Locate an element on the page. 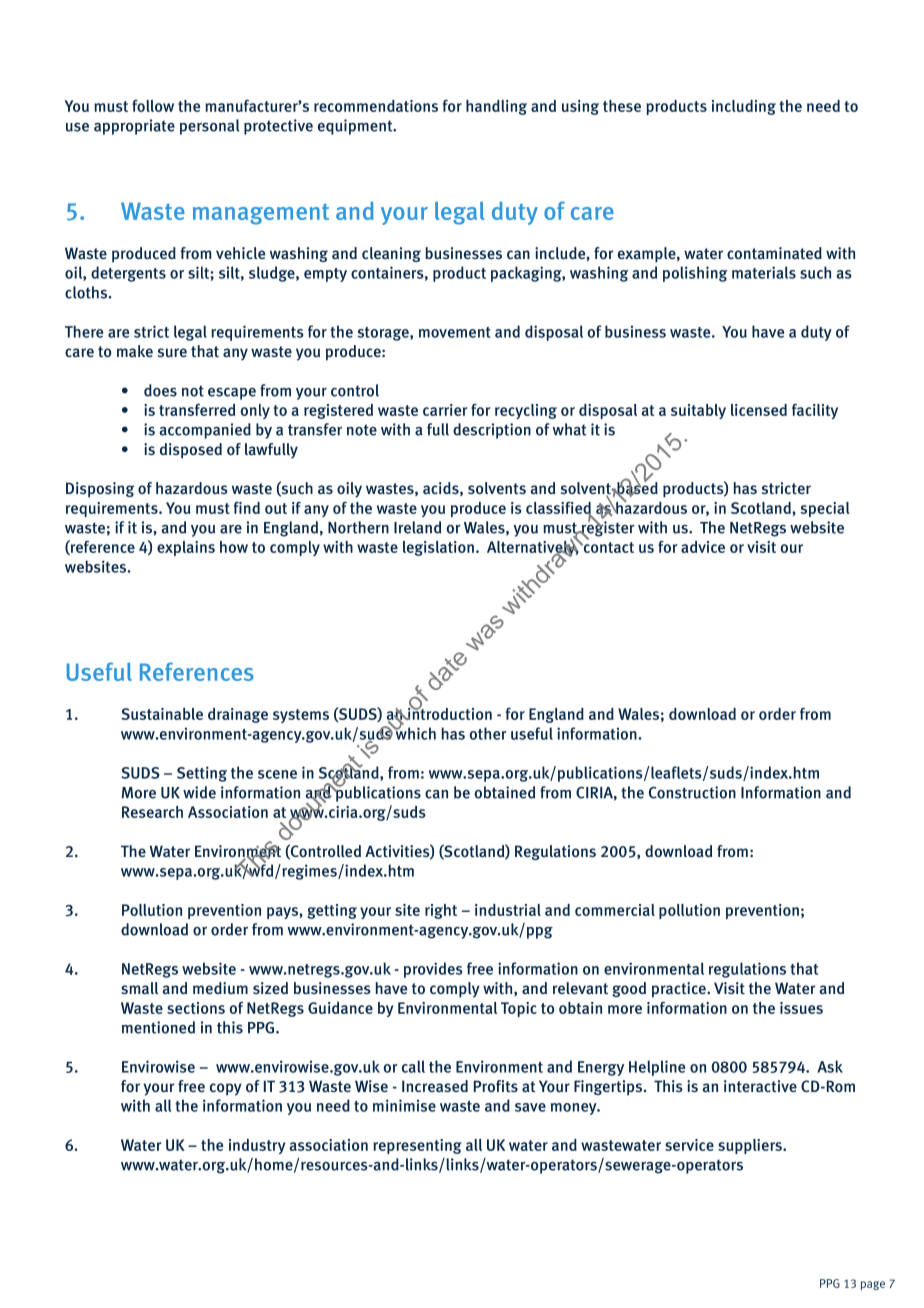 The height and width of the document is (1308, 924). licensed is located at coordinates (759, 410).
